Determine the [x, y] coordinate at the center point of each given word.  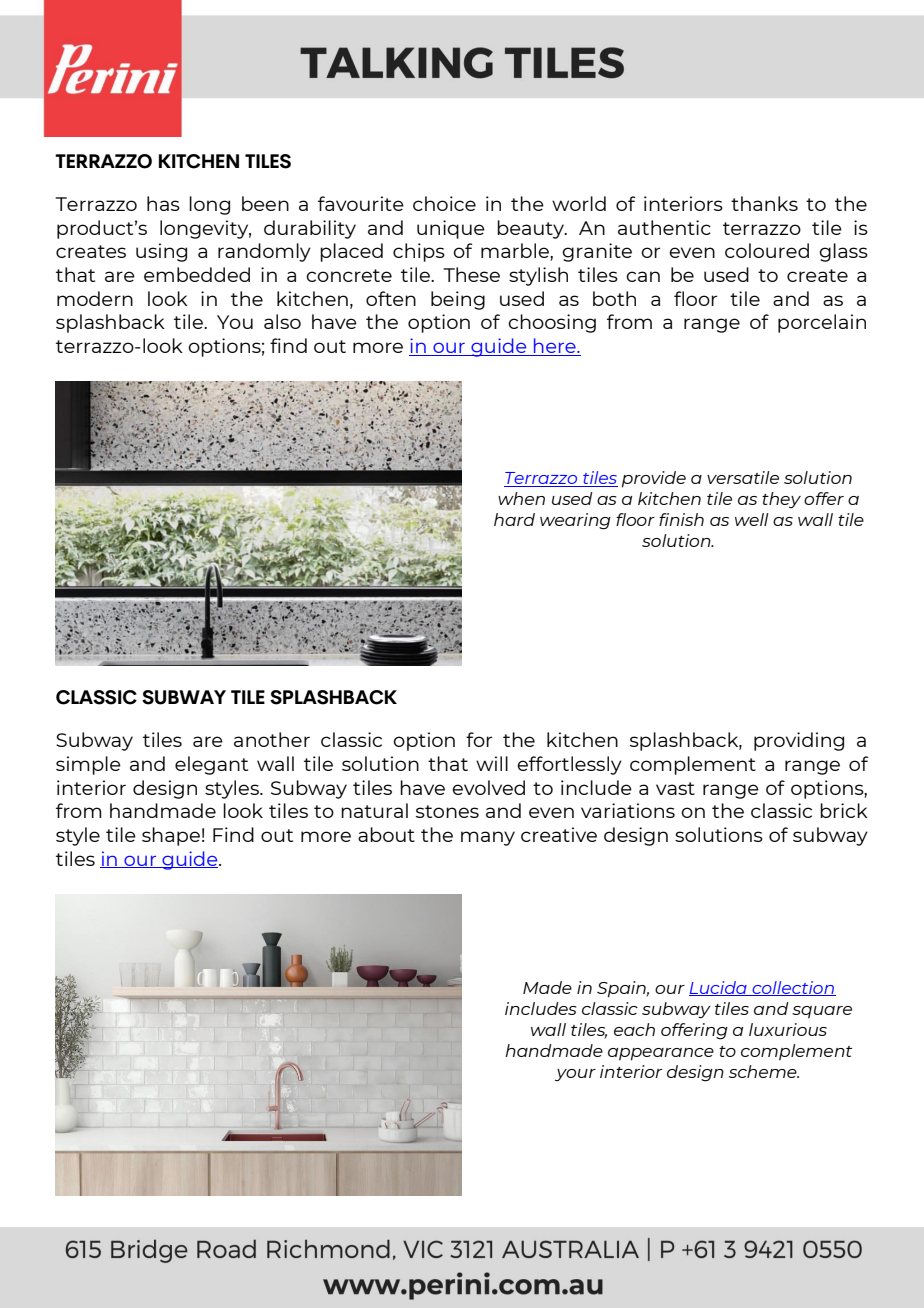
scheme [764, 1071]
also [282, 321]
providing [799, 741]
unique [451, 229]
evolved [488, 787]
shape [171, 836]
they [781, 500]
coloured [767, 250]
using [161, 252]
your [575, 1075]
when [521, 498]
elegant [211, 765]
